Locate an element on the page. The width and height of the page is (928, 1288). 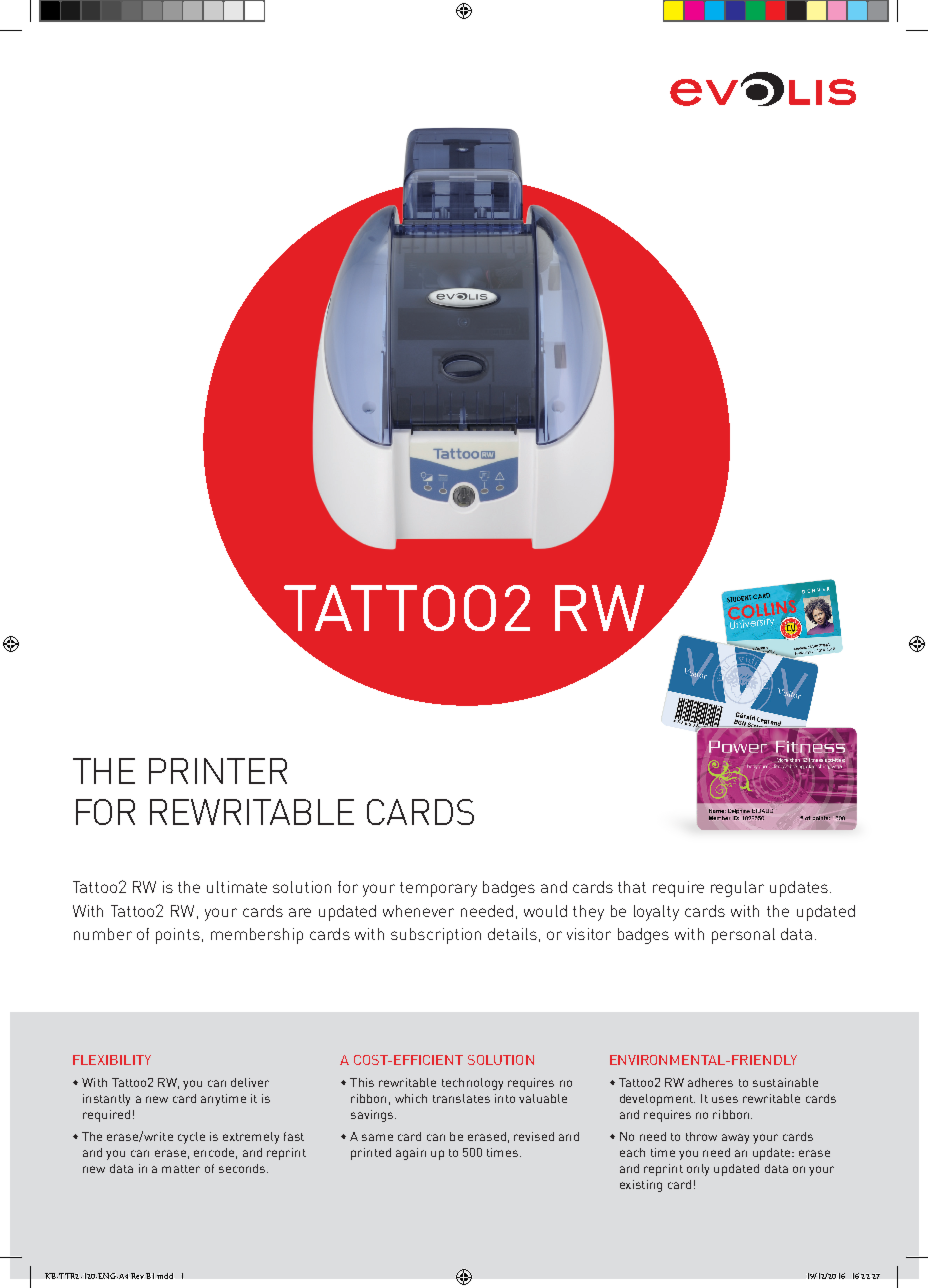
FLEXIBILITY is located at coordinates (112, 1060).
